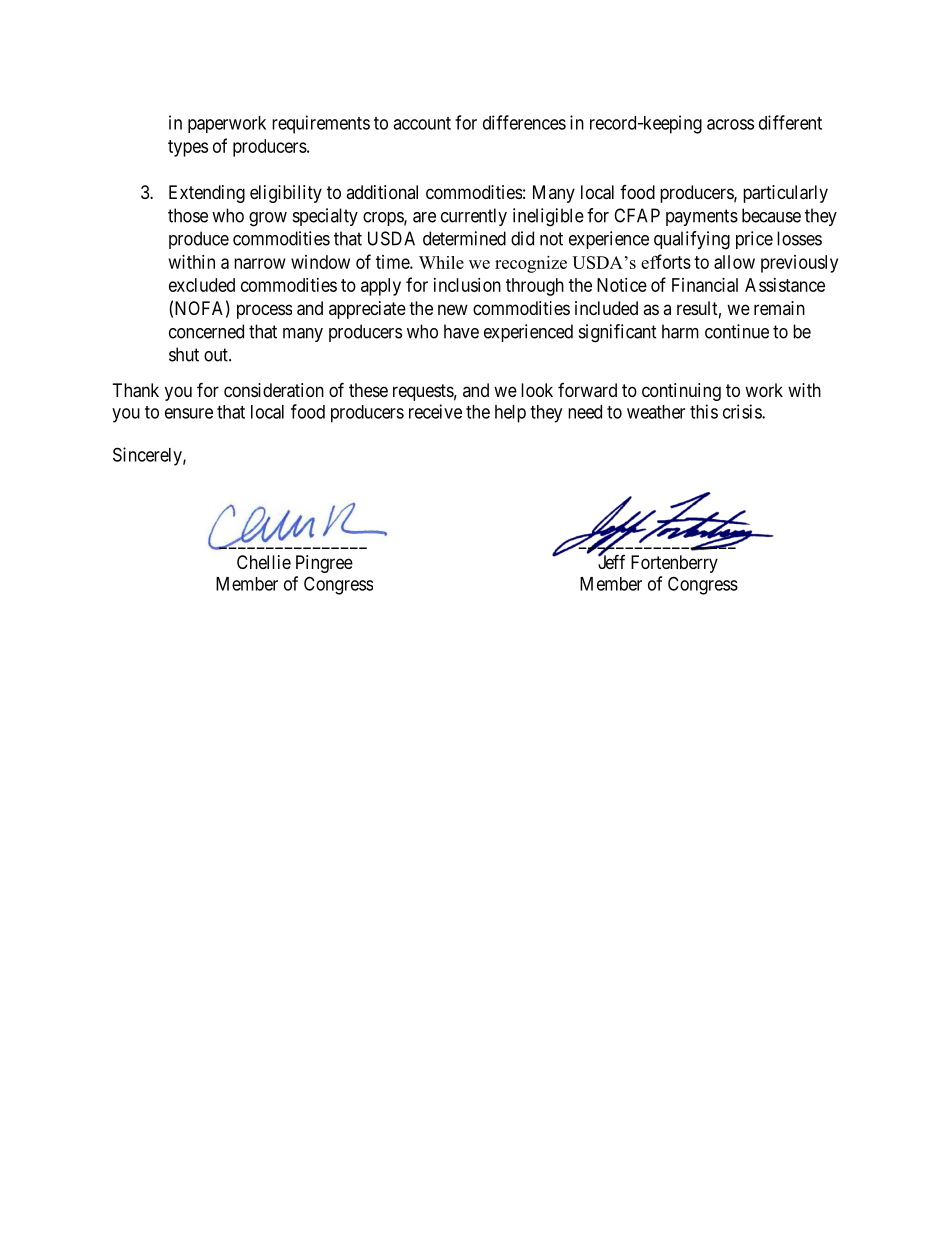  I want to click on ensure, so click(189, 413).
